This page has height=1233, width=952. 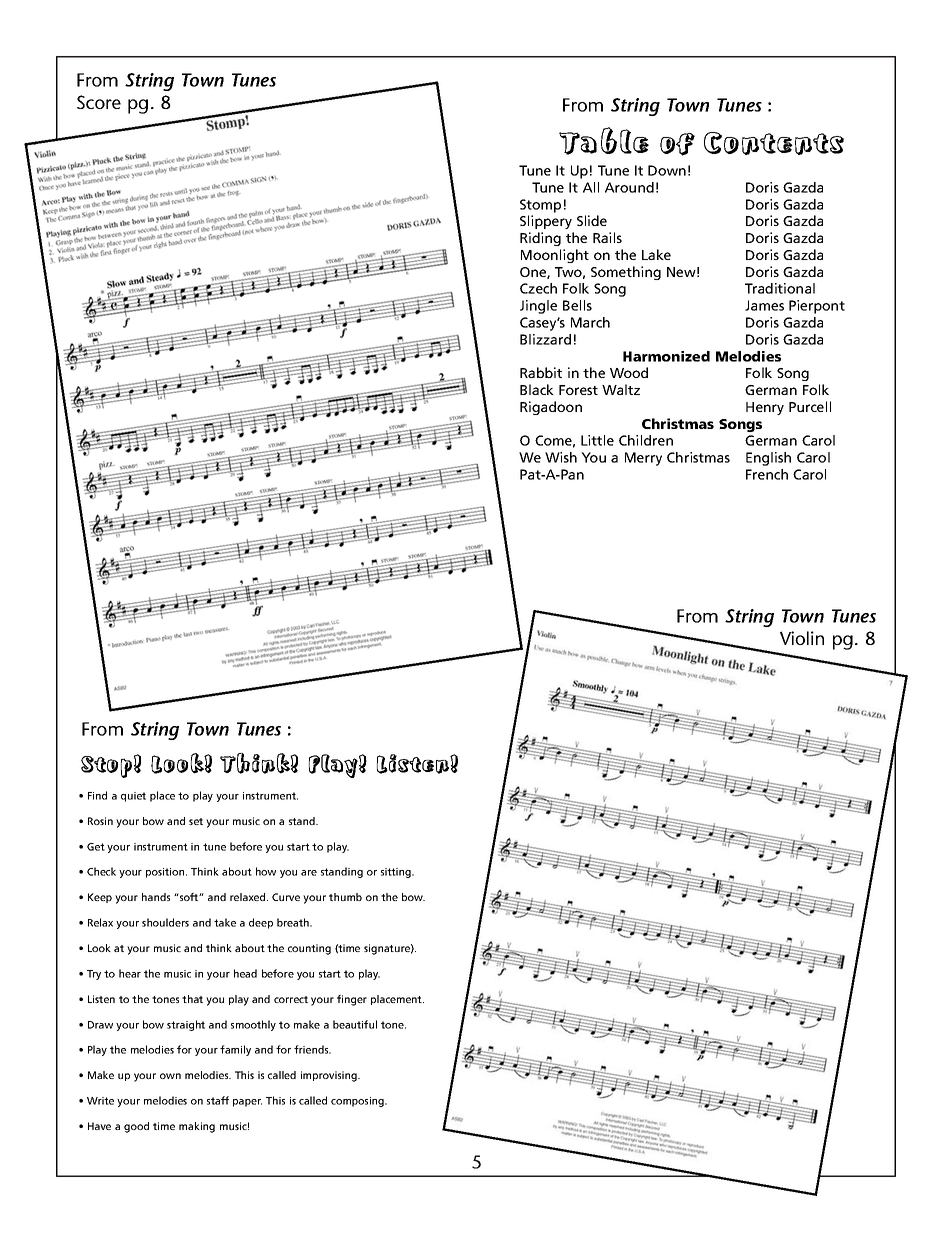 What do you see at coordinates (133, 797) in the page?
I see `quiet` at bounding box center [133, 797].
